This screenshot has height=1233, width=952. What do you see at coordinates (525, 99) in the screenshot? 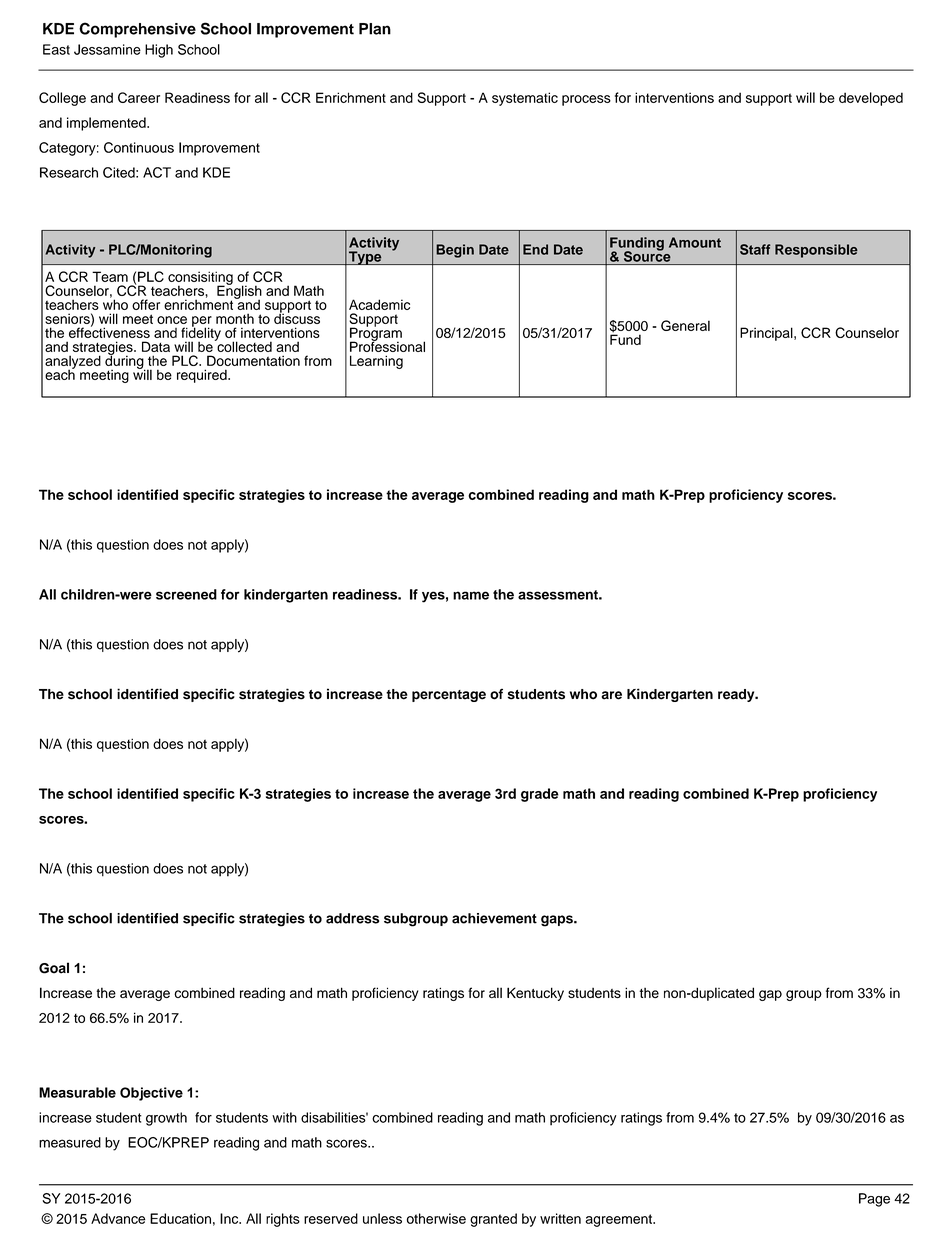
I see `systematic` at bounding box center [525, 99].
